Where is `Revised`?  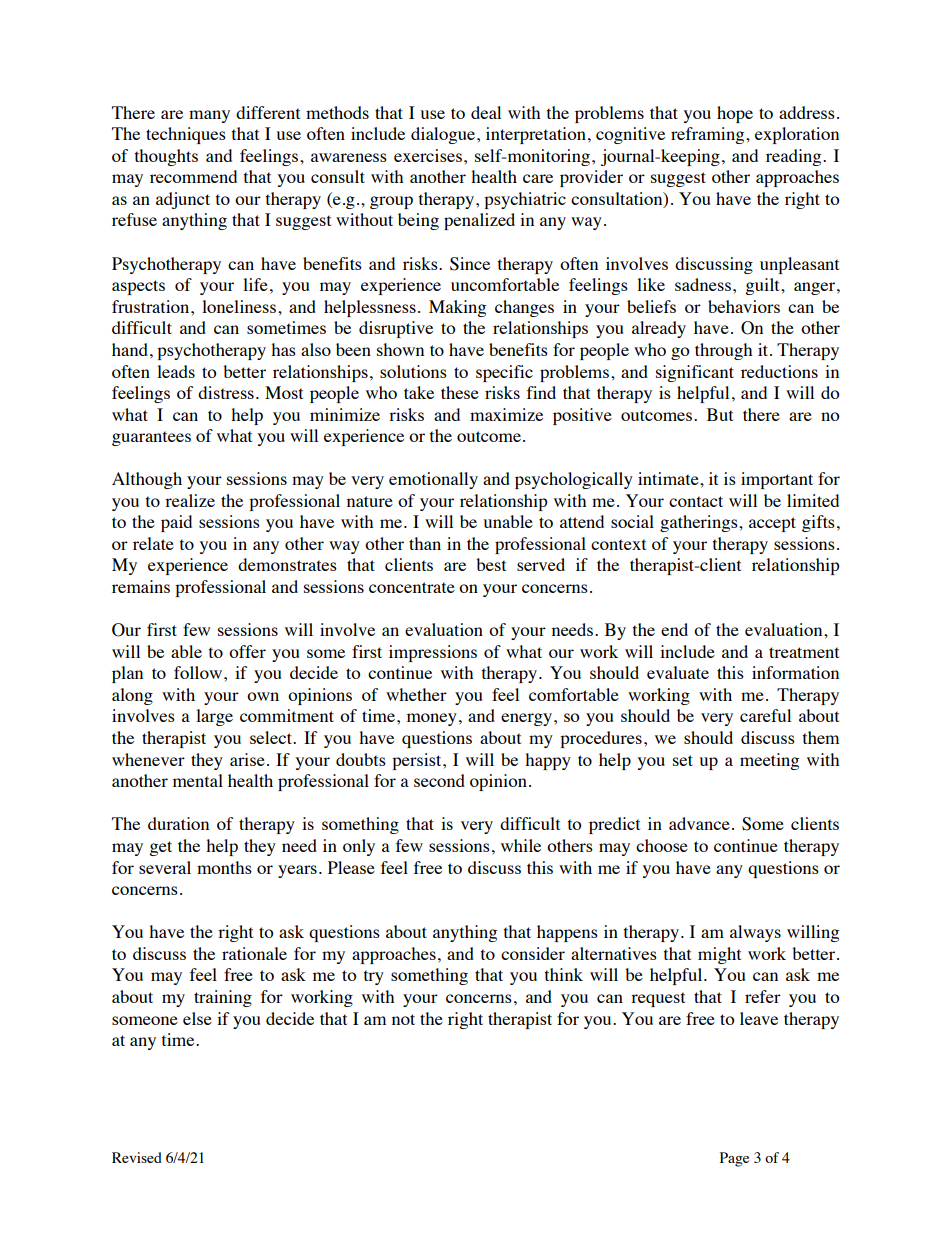
Revised is located at coordinates (137, 1157).
